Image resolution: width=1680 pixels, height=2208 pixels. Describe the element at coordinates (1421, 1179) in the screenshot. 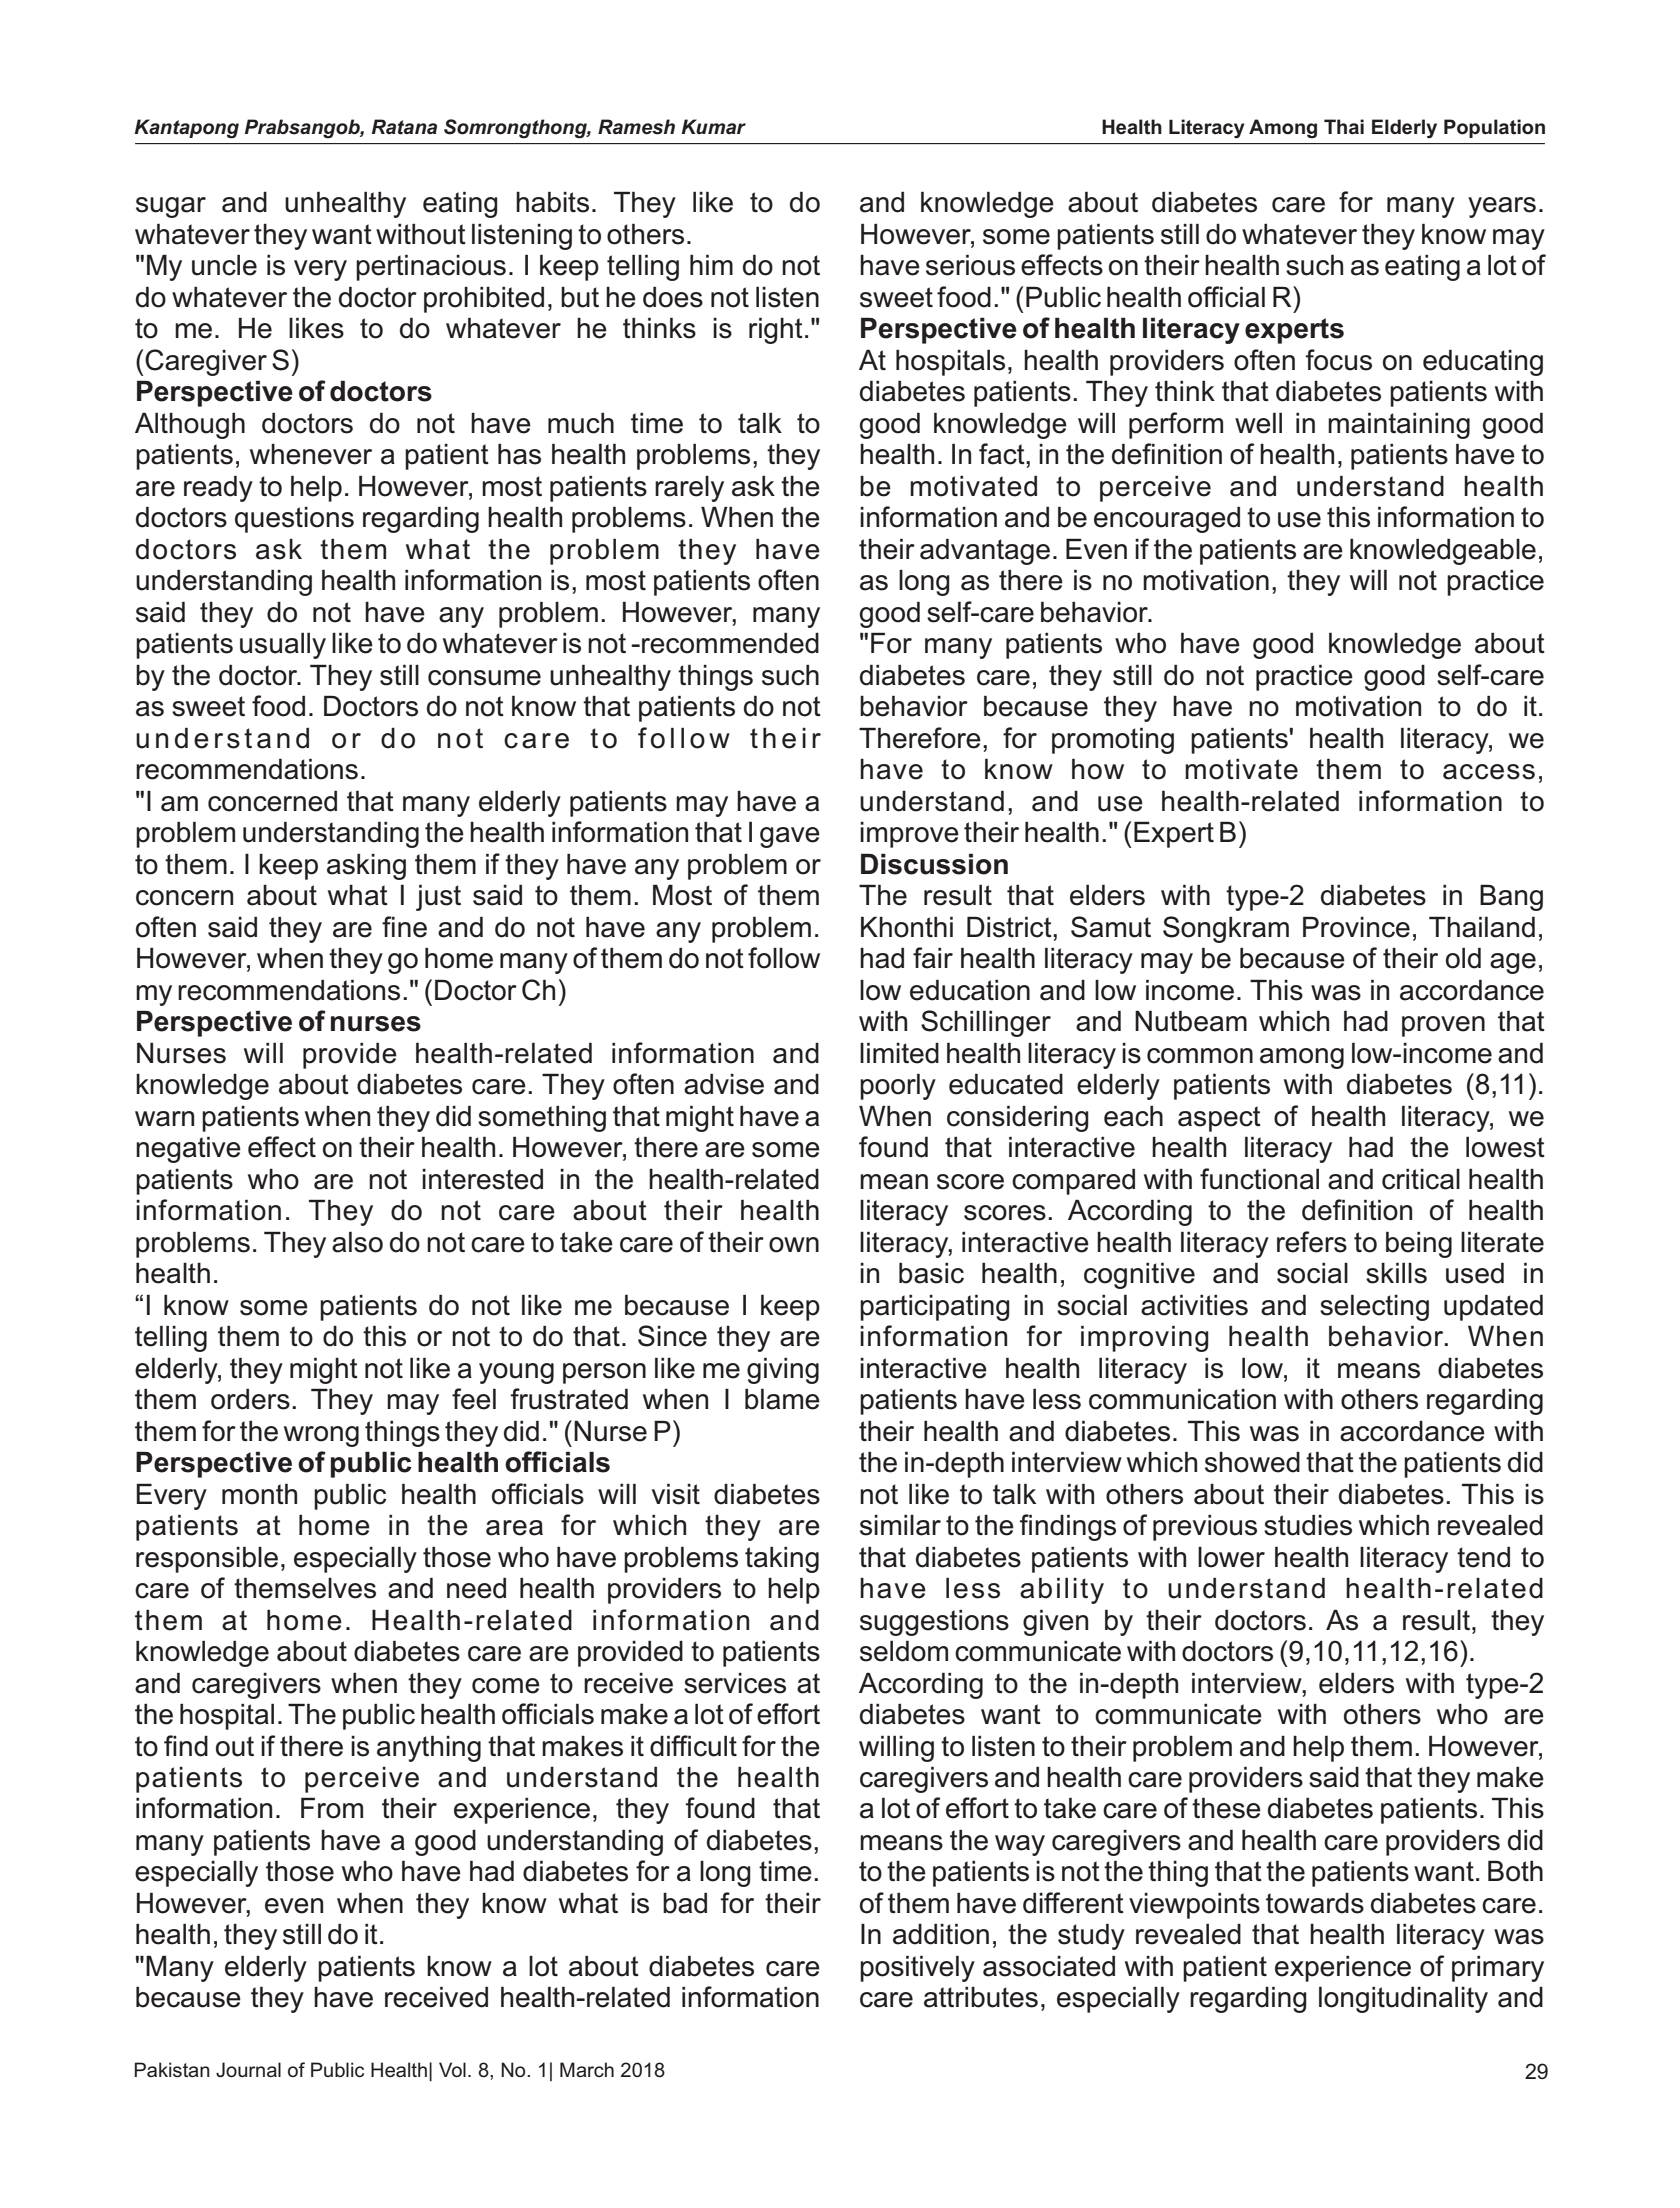

I see `critical` at that location.
